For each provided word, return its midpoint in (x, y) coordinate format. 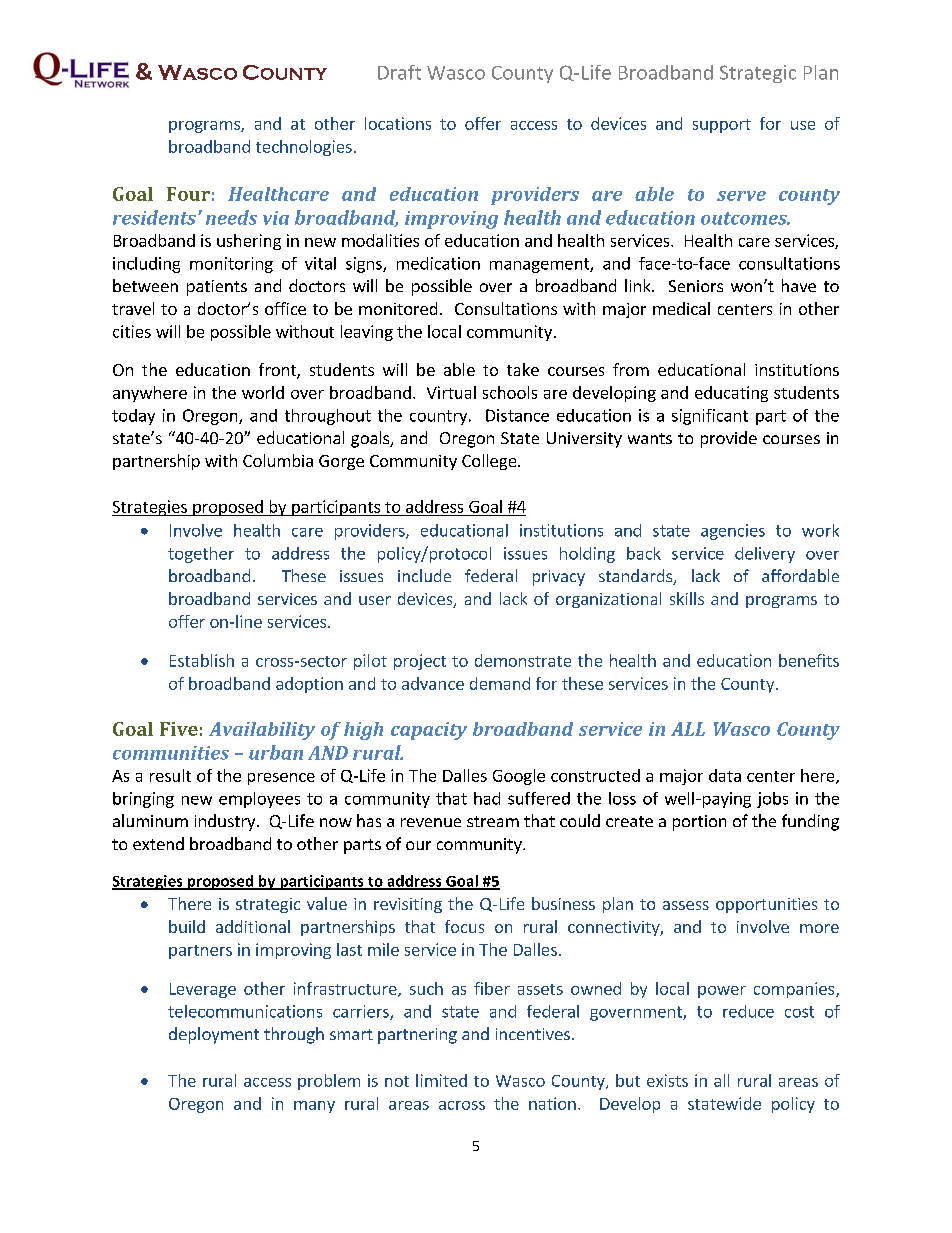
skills (687, 598)
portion (699, 823)
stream (493, 821)
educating (731, 394)
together (201, 555)
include (424, 575)
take (523, 369)
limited (441, 1080)
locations (398, 123)
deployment (214, 1035)
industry (226, 822)
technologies (304, 148)
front (278, 371)
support (722, 126)
